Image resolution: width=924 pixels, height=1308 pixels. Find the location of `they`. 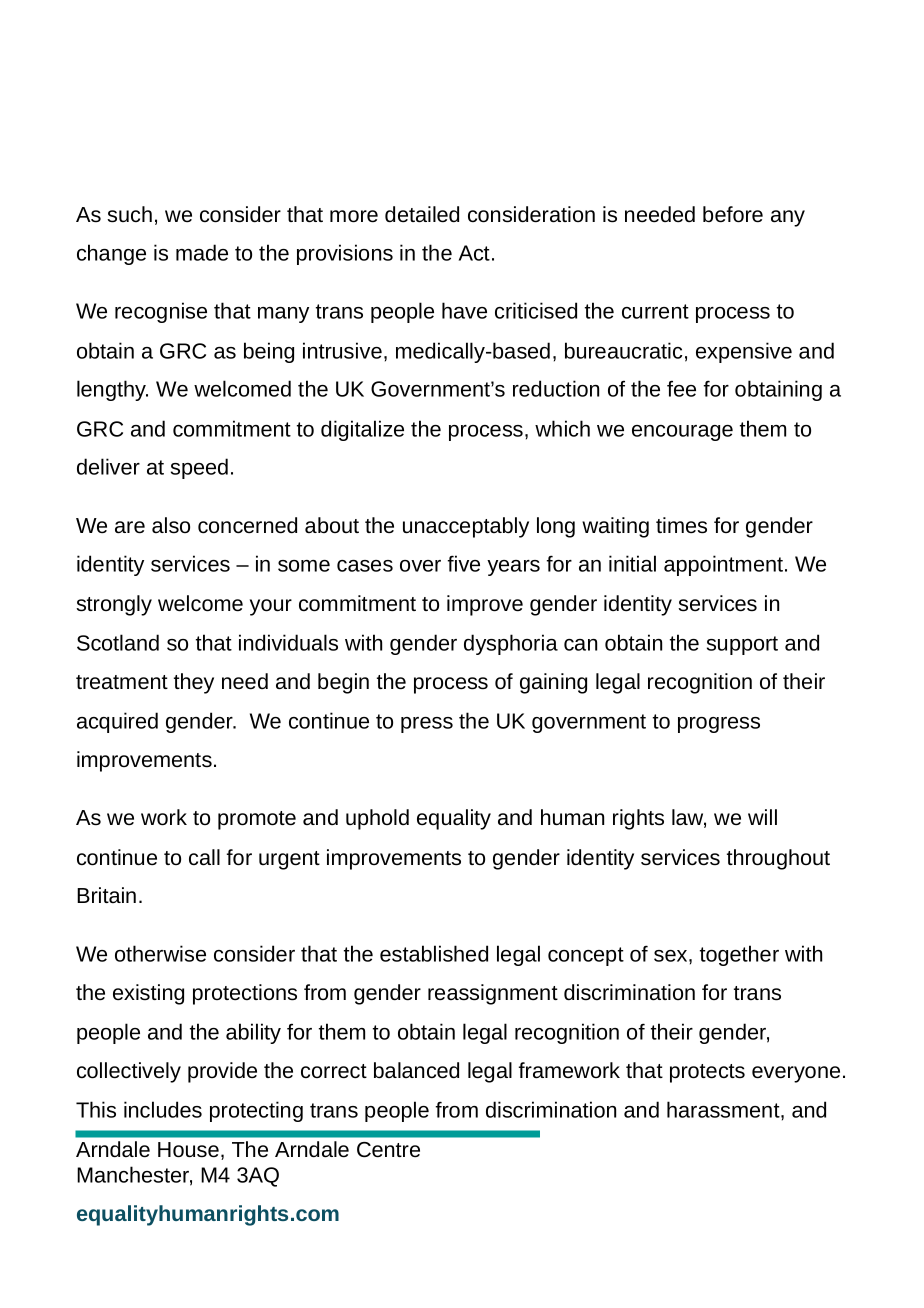

they is located at coordinates (194, 683).
